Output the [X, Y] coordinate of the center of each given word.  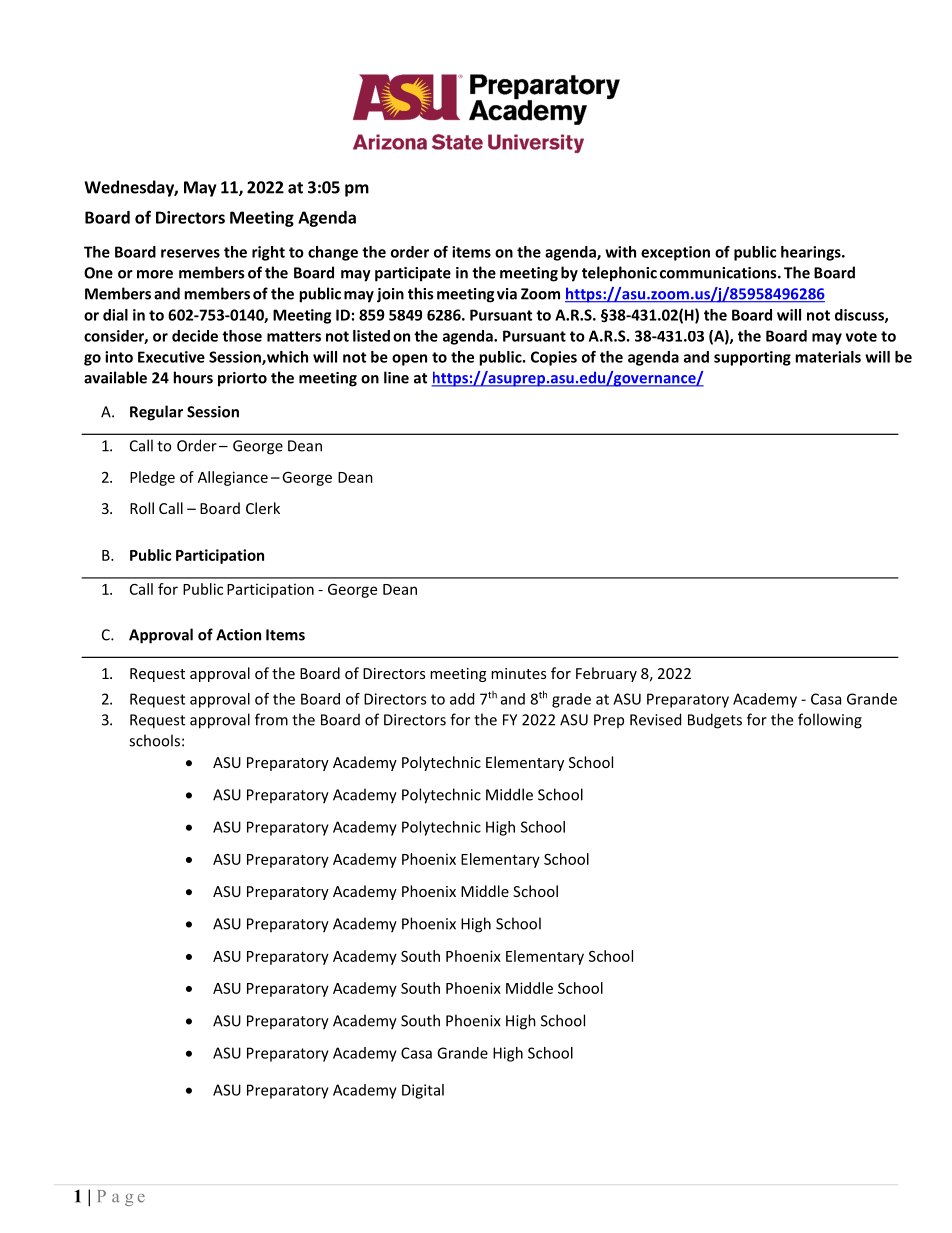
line [396, 377]
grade [571, 700]
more [155, 274]
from [271, 719]
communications [719, 273]
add [462, 699]
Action [238, 635]
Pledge [152, 478]
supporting [752, 358]
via [507, 294]
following [830, 721]
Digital [423, 1091]
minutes [518, 673]
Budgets [715, 721]
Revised [655, 719]
